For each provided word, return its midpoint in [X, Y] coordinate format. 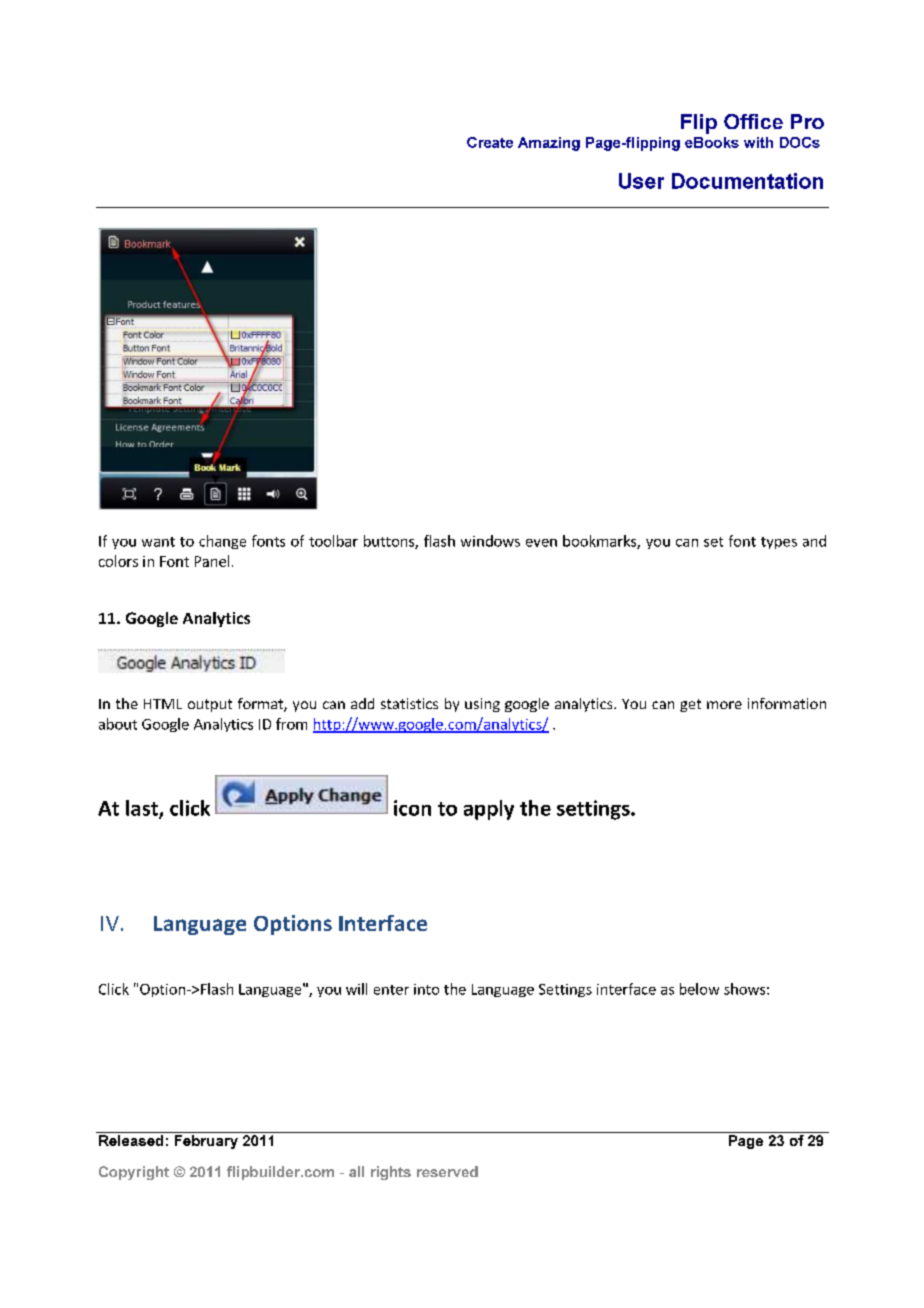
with [758, 142]
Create [490, 142]
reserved [447, 1171]
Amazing [549, 144]
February [206, 1142]
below [699, 989]
